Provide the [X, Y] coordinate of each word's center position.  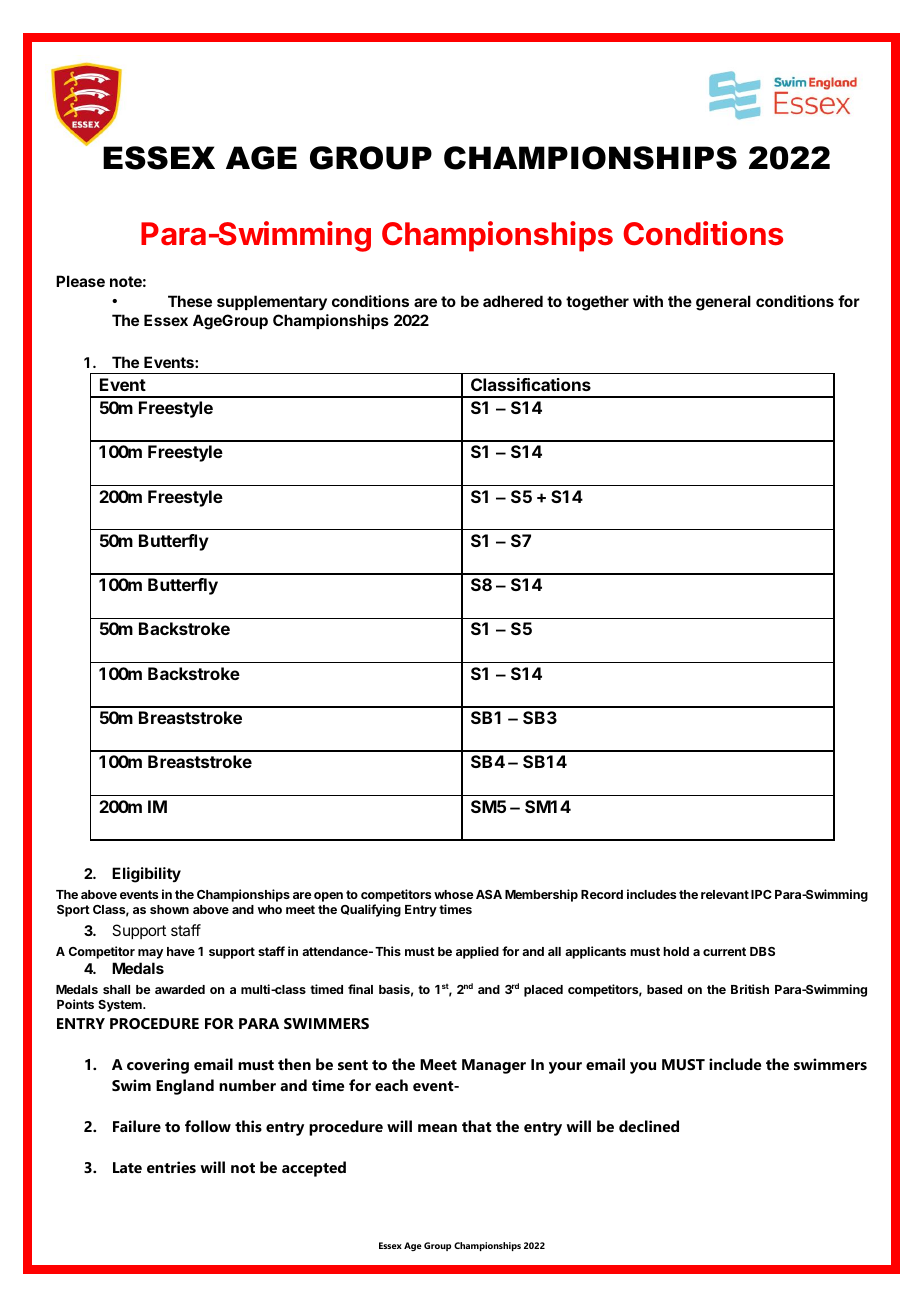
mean [437, 1128]
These [190, 301]
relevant [725, 894]
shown [169, 909]
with [648, 301]
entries [171, 1167]
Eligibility [146, 875]
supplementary [272, 303]
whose [454, 894]
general [723, 303]
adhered [513, 301]
